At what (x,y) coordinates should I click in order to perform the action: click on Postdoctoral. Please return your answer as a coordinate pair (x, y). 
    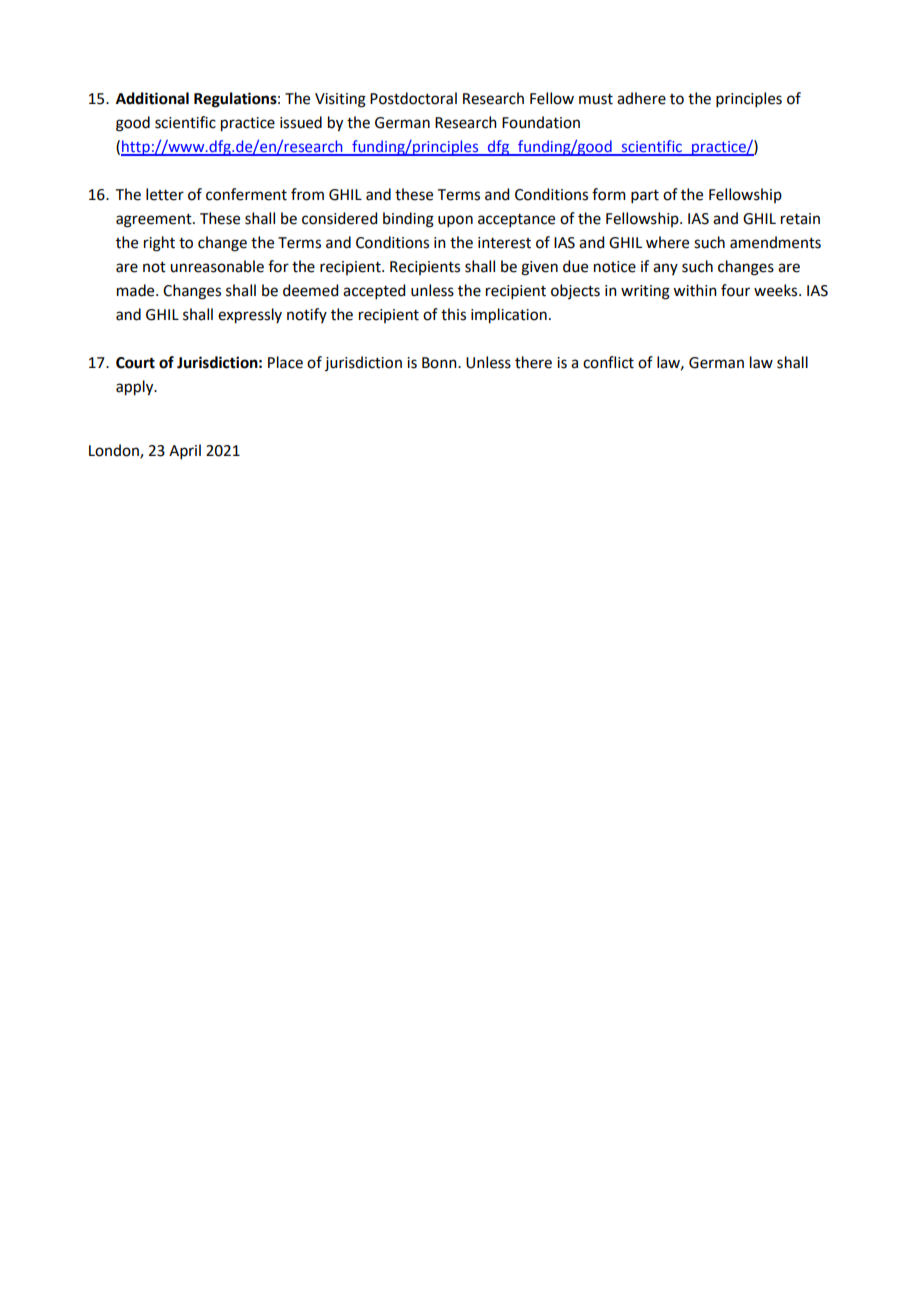
    Looking at the image, I should click on (413, 98).
